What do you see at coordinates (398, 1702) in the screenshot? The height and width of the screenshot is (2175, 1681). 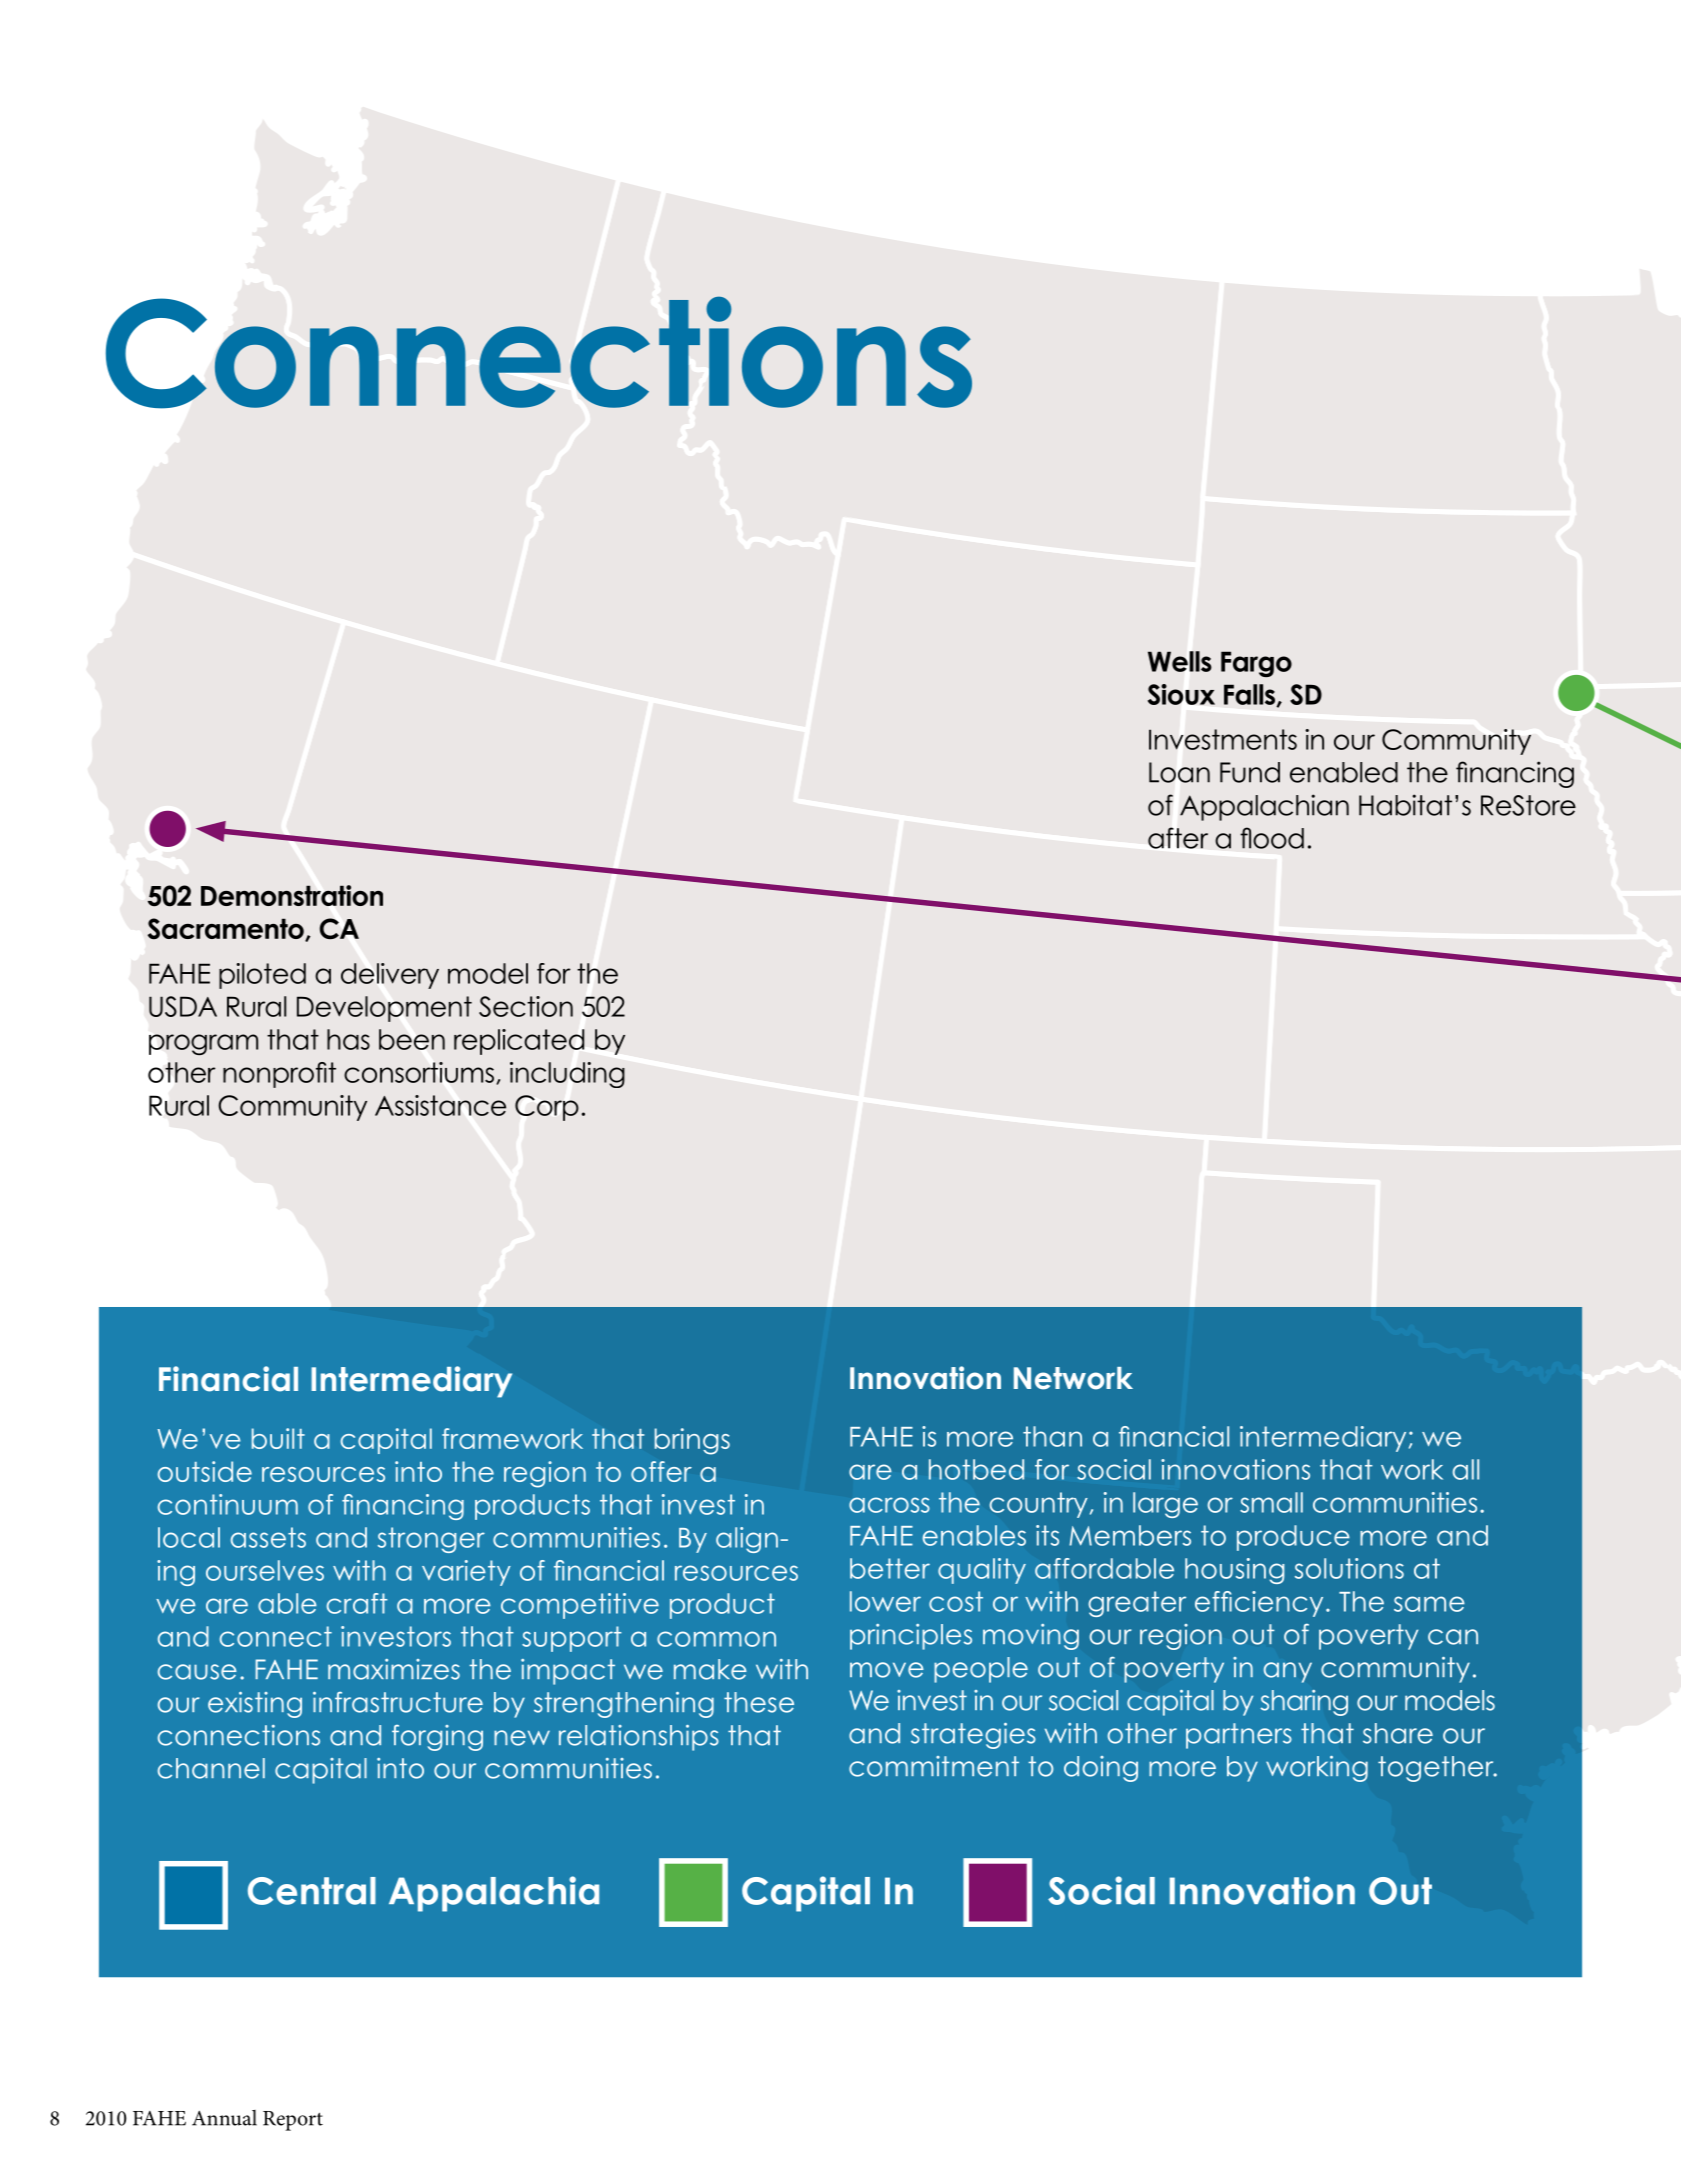 I see `infrastructure` at bounding box center [398, 1702].
